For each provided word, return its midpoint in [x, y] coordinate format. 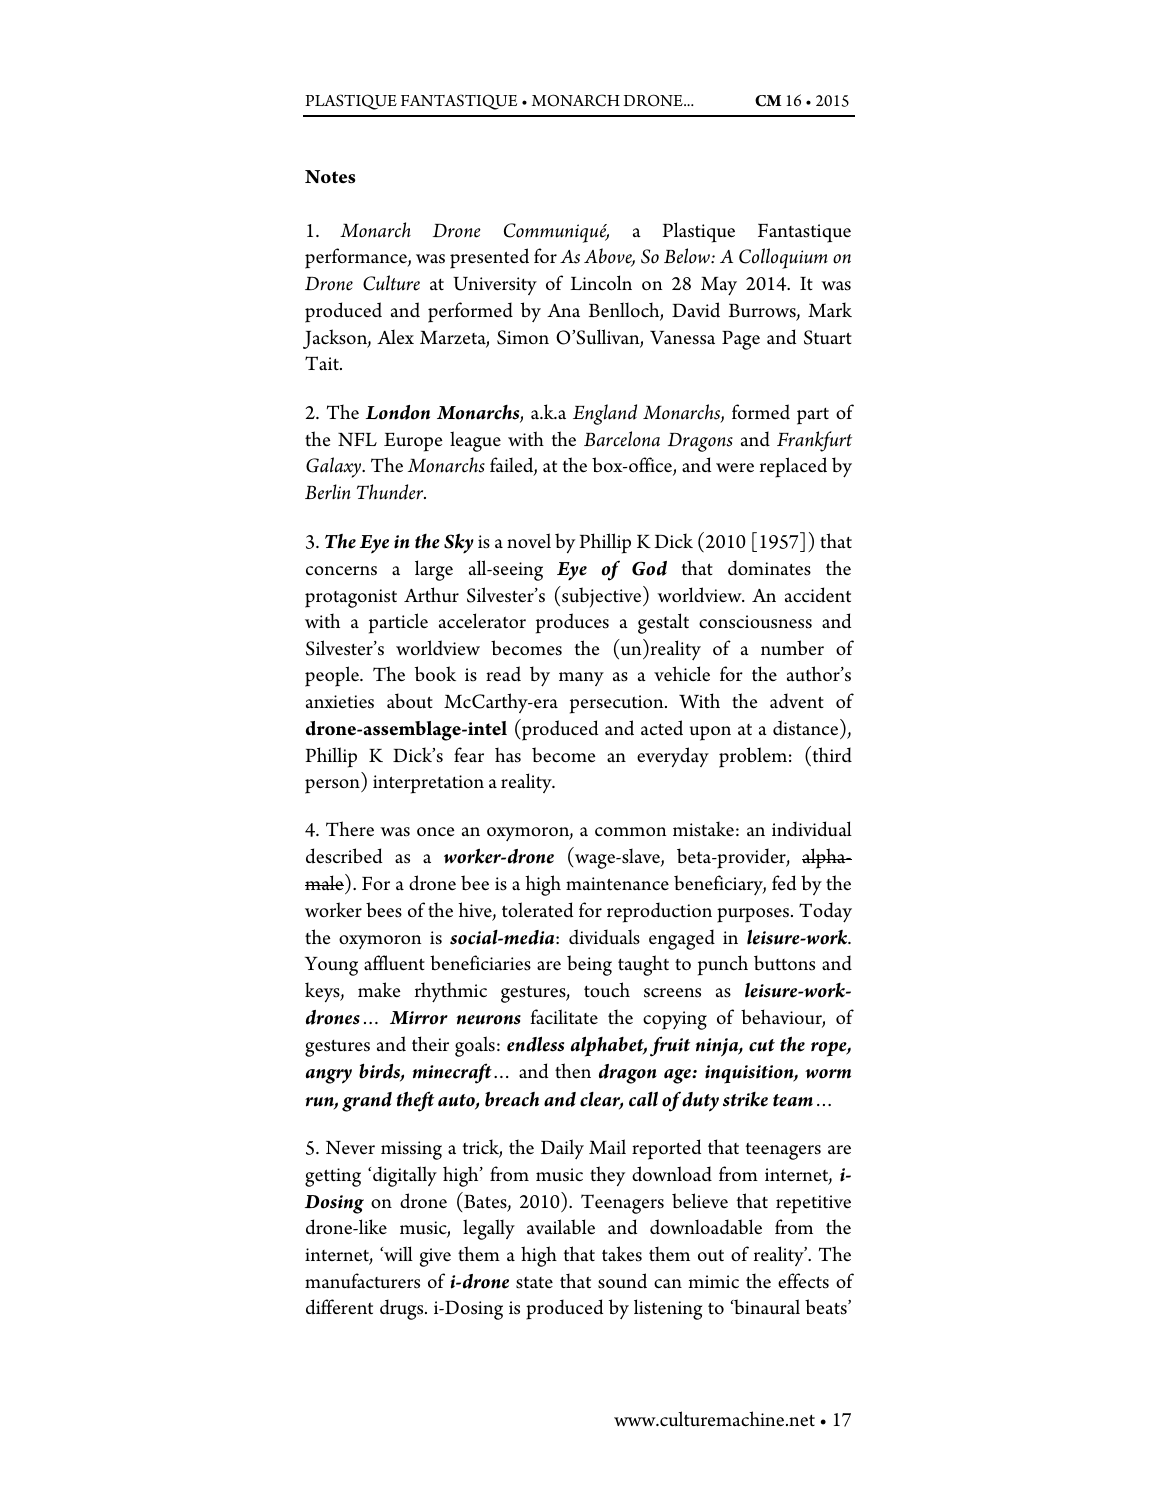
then [573, 1071]
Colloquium [783, 258]
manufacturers [362, 1281]
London [398, 412]
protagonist [351, 598]
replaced [793, 467]
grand [367, 1102]
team [793, 1100]
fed [784, 883]
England [605, 414]
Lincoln [601, 283]
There [350, 829]
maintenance [617, 884]
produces [572, 623]
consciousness [755, 622]
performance [357, 258]
